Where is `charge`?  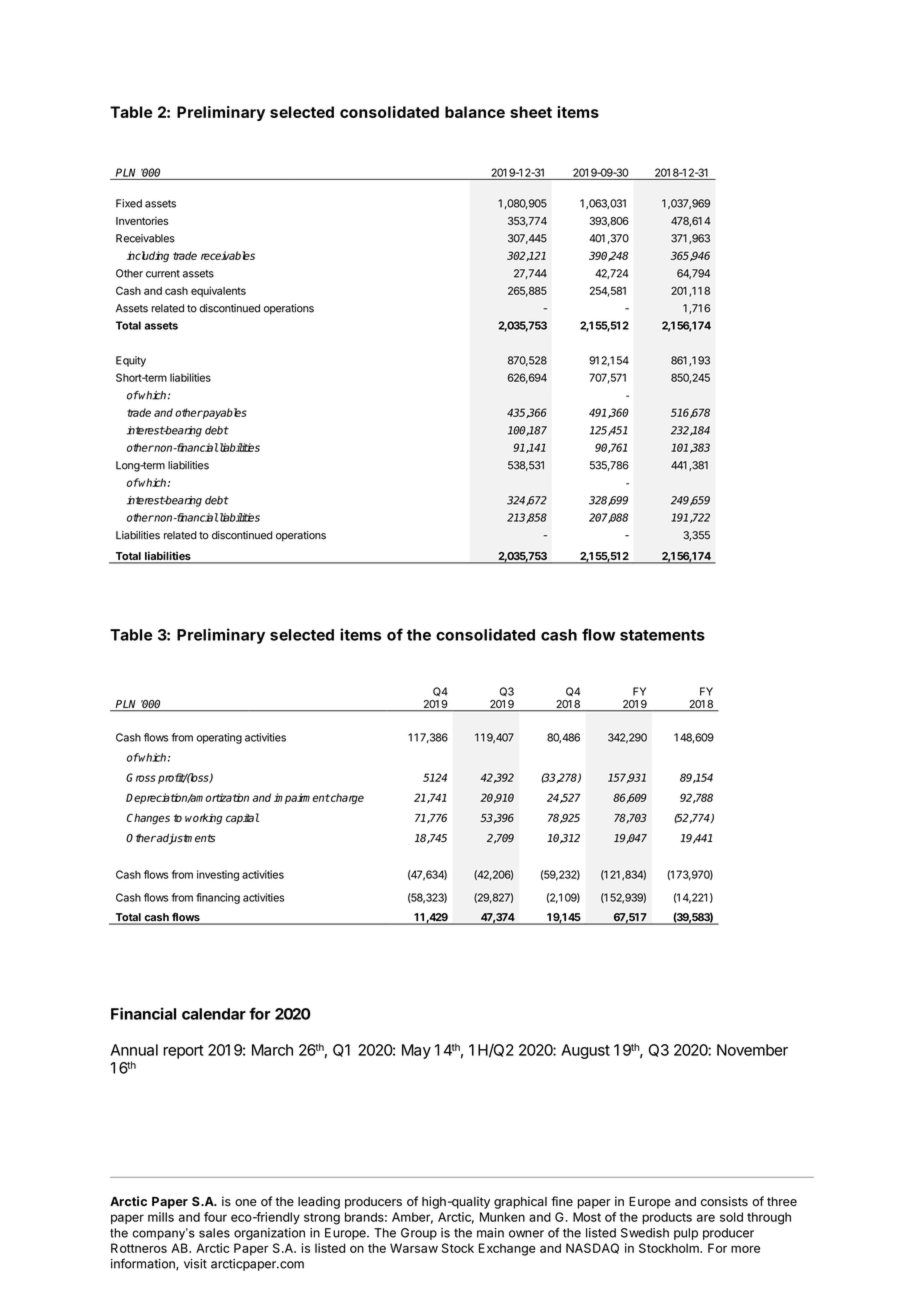 charge is located at coordinates (346, 798).
